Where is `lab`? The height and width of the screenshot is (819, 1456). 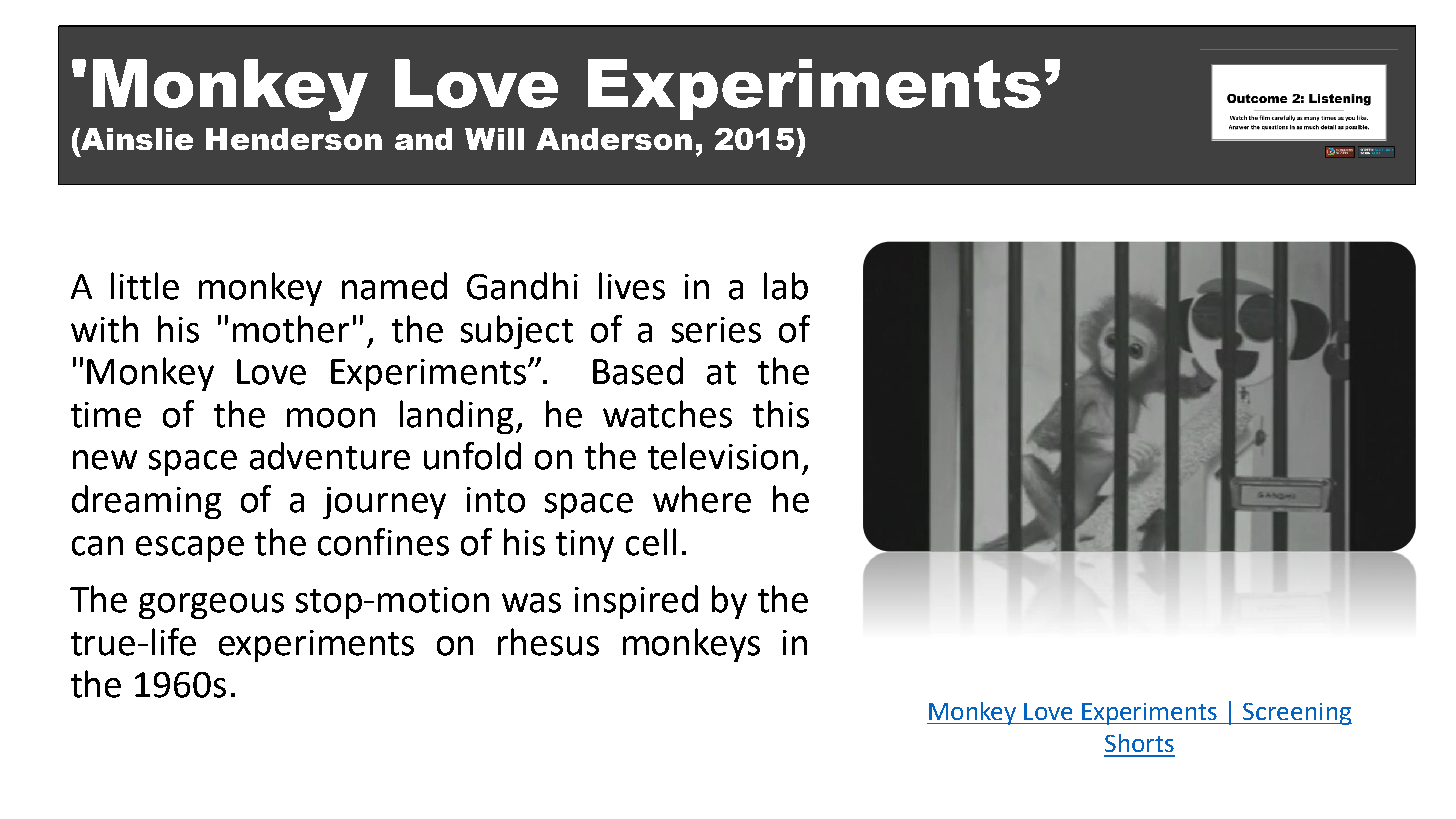 lab is located at coordinates (786, 286).
